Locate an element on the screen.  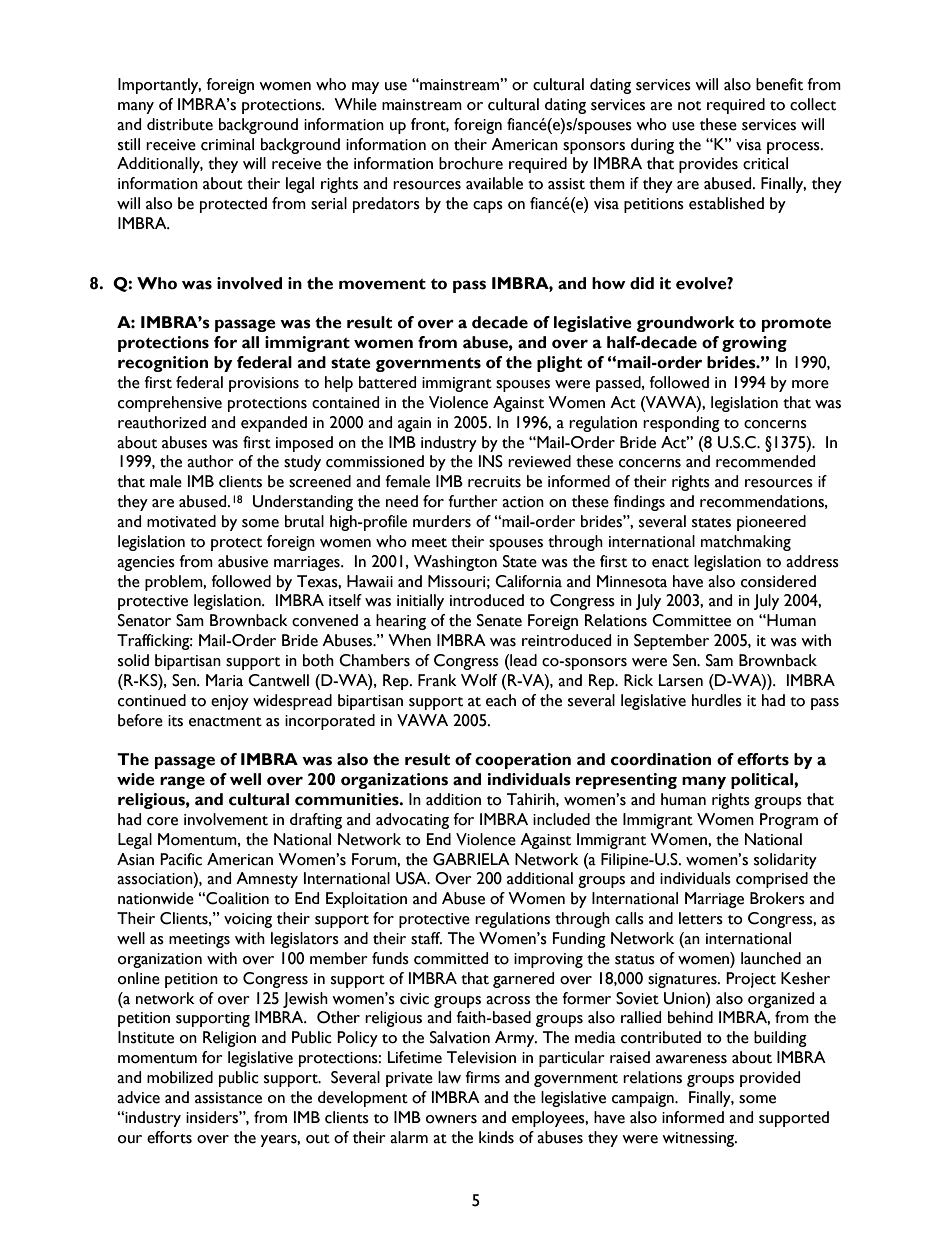
comprehensive is located at coordinates (170, 404).
